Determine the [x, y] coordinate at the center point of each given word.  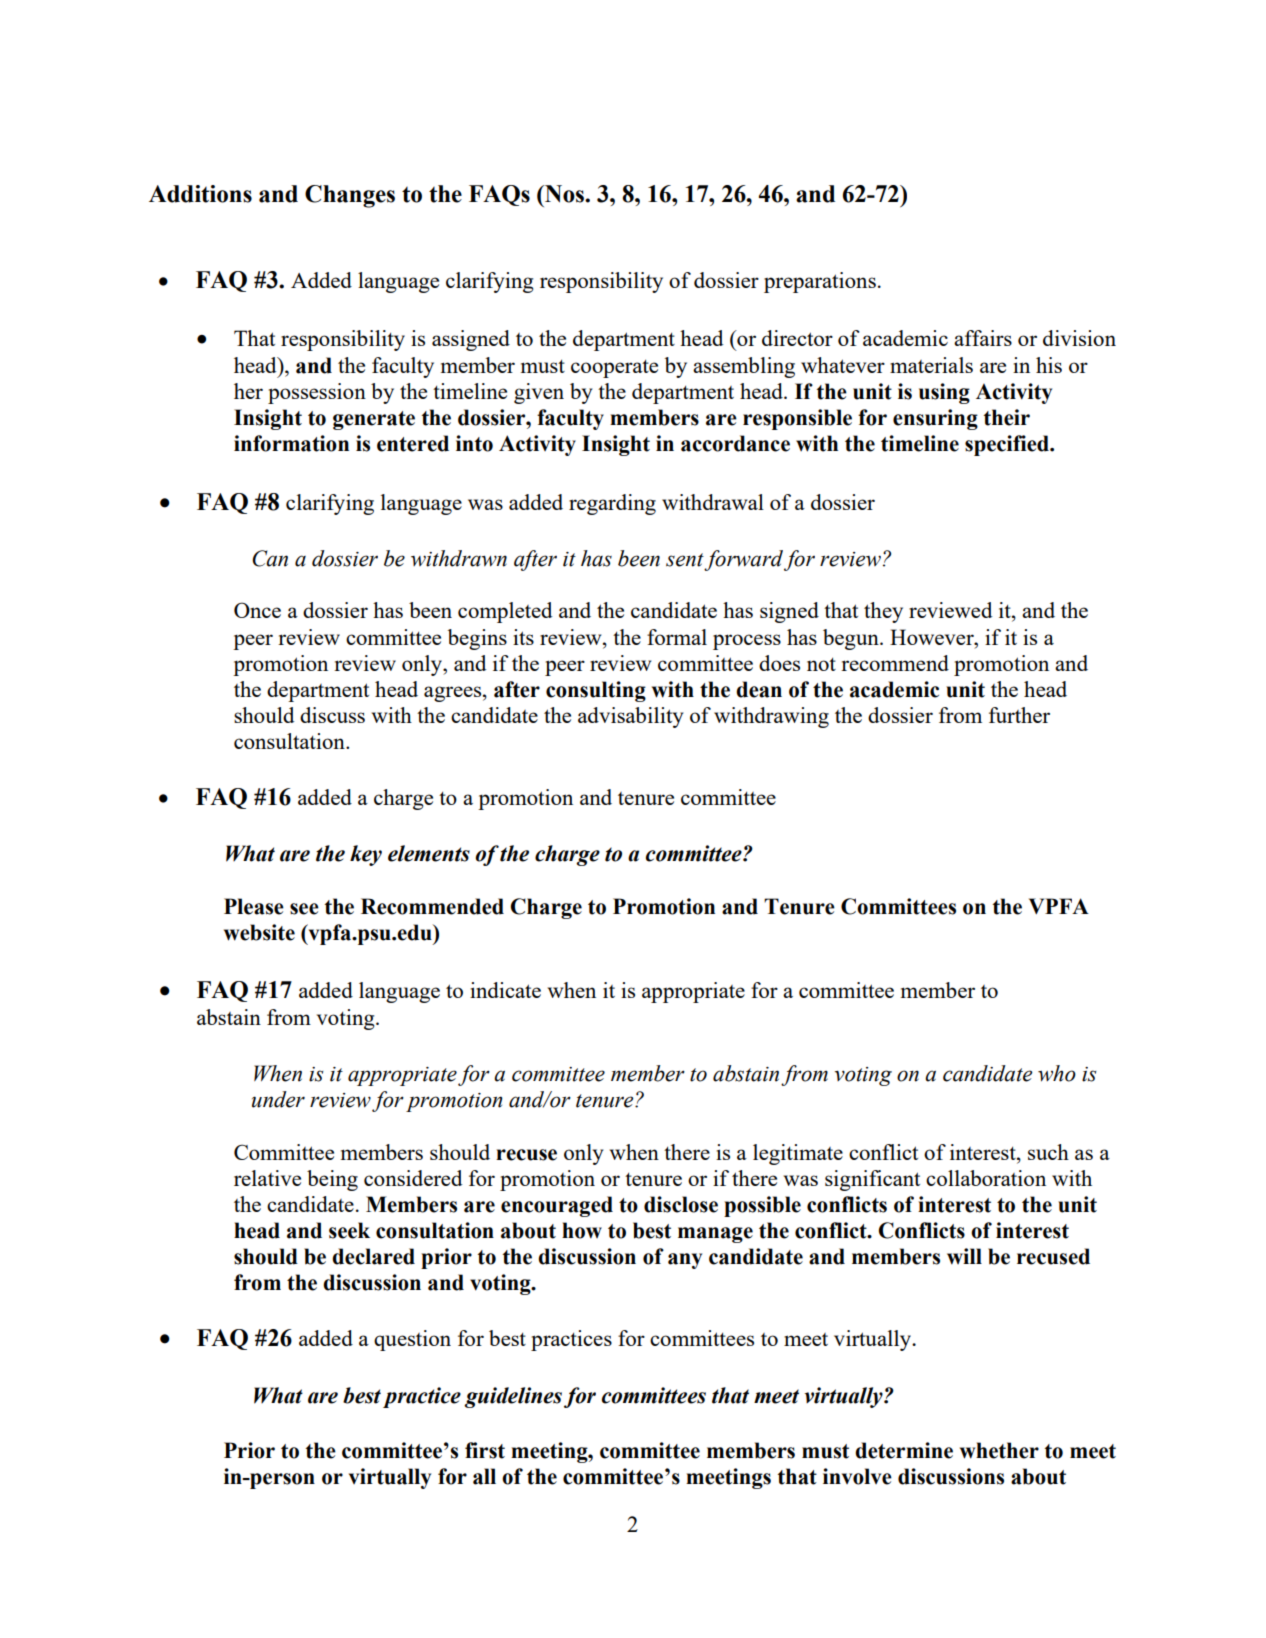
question [412, 1340]
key [366, 855]
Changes [350, 196]
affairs [983, 338]
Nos [564, 194]
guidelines [513, 1397]
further [1019, 715]
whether [999, 1450]
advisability [630, 717]
